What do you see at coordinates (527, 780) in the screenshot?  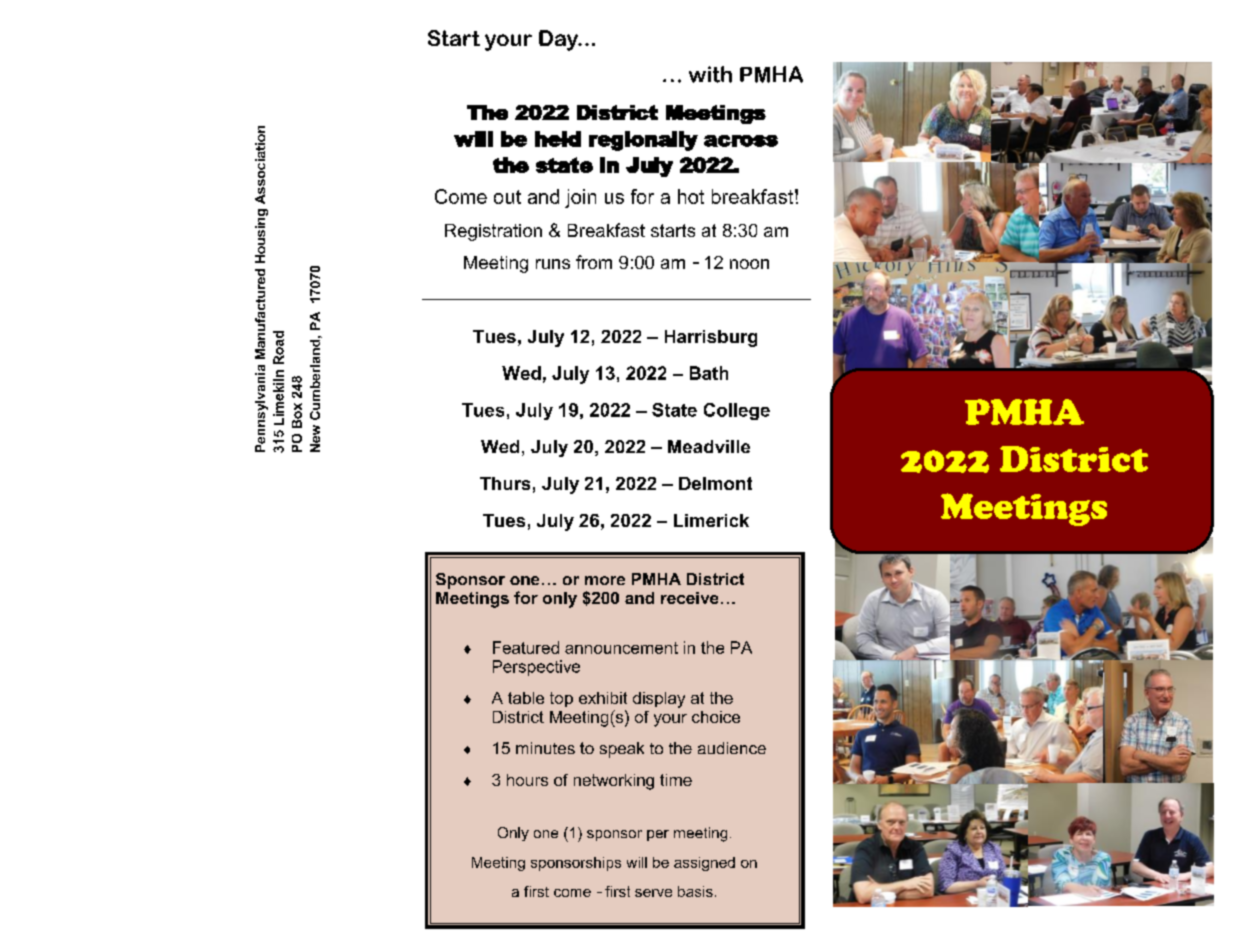 I see `hours` at bounding box center [527, 780].
